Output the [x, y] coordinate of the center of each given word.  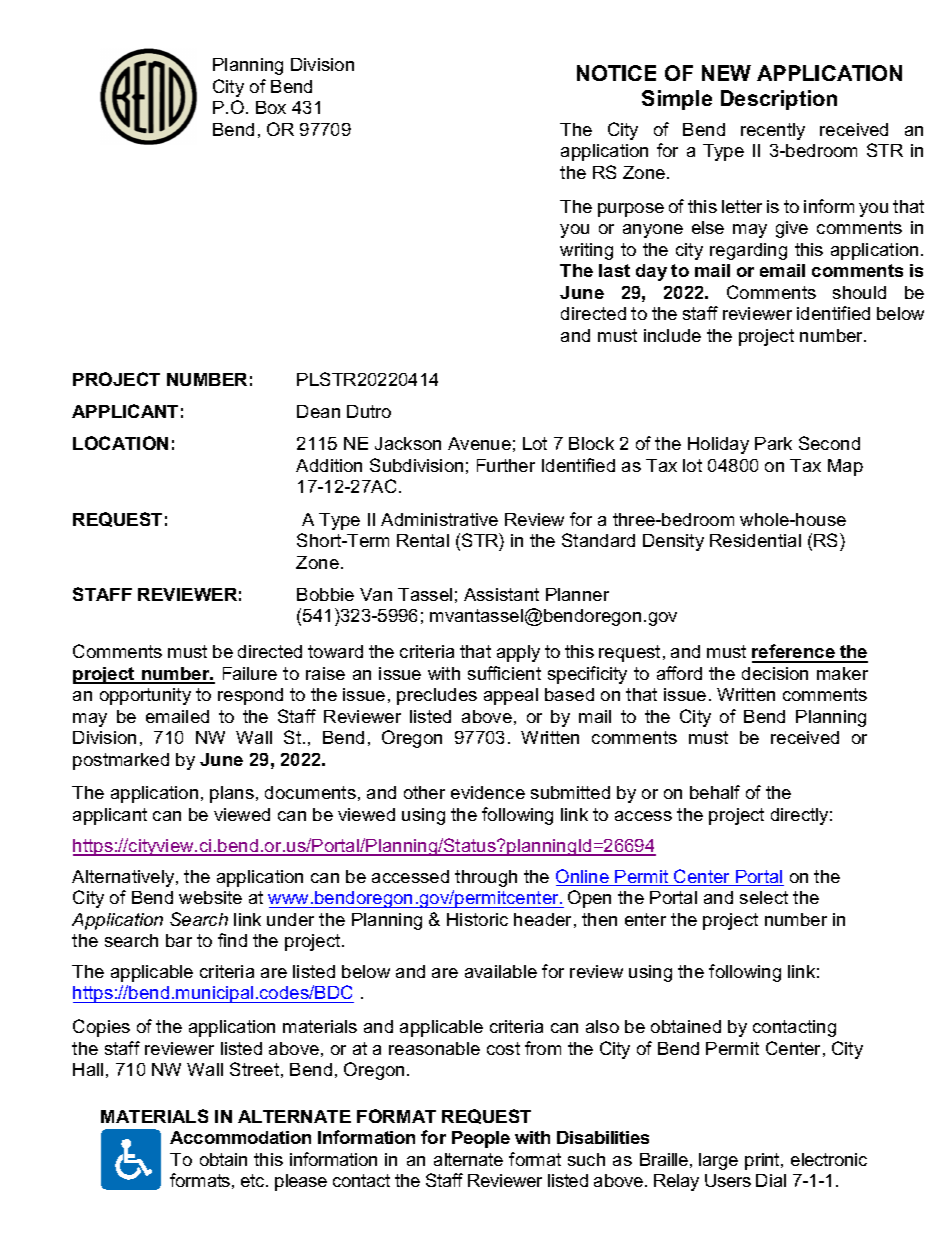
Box [271, 107]
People [481, 1139]
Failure [250, 673]
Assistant [501, 594]
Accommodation [240, 1137]
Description [779, 100]
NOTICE [616, 73]
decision [775, 673]
